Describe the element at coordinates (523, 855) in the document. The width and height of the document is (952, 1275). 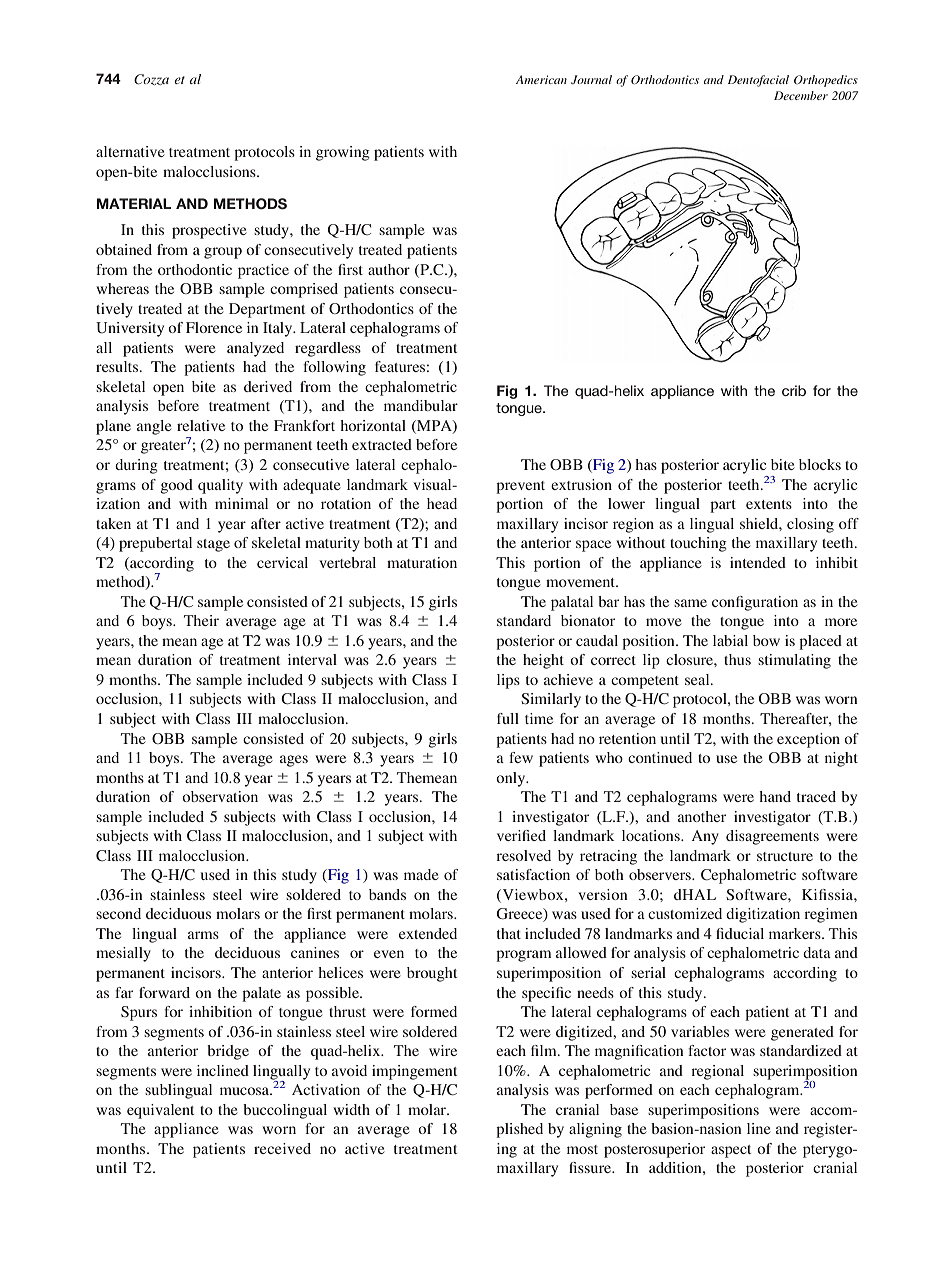
I see `resolved` at that location.
